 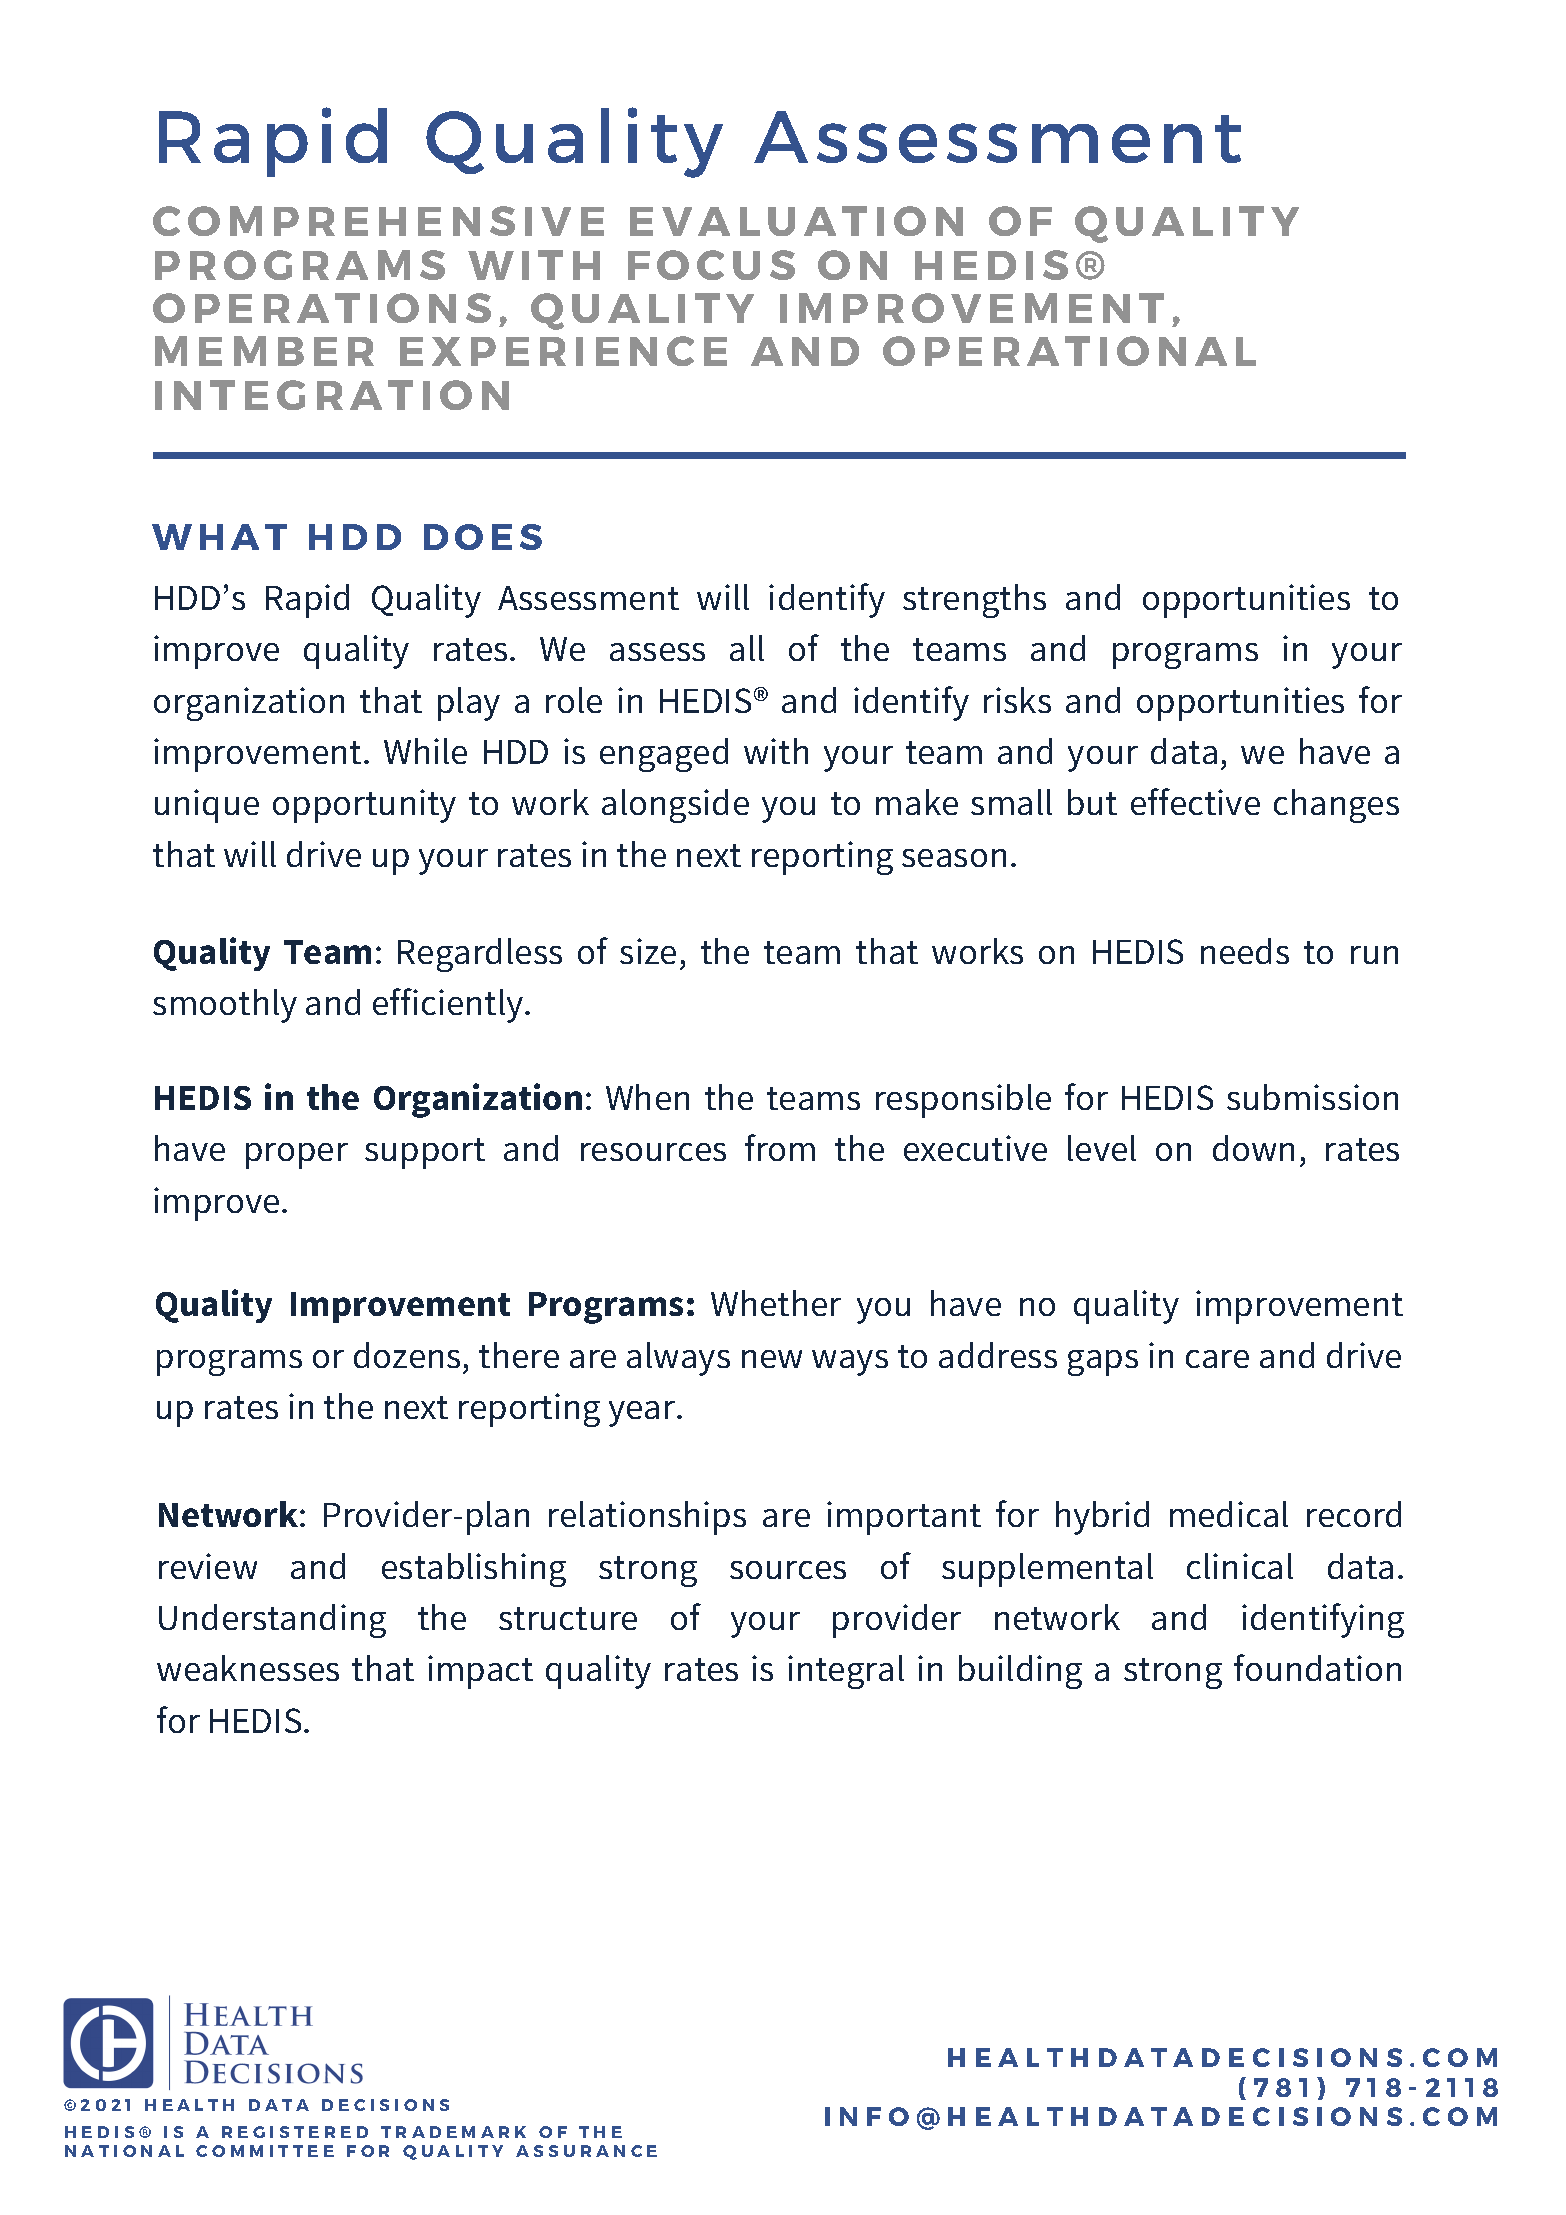 I want to click on MEMBER, so click(x=264, y=351).
